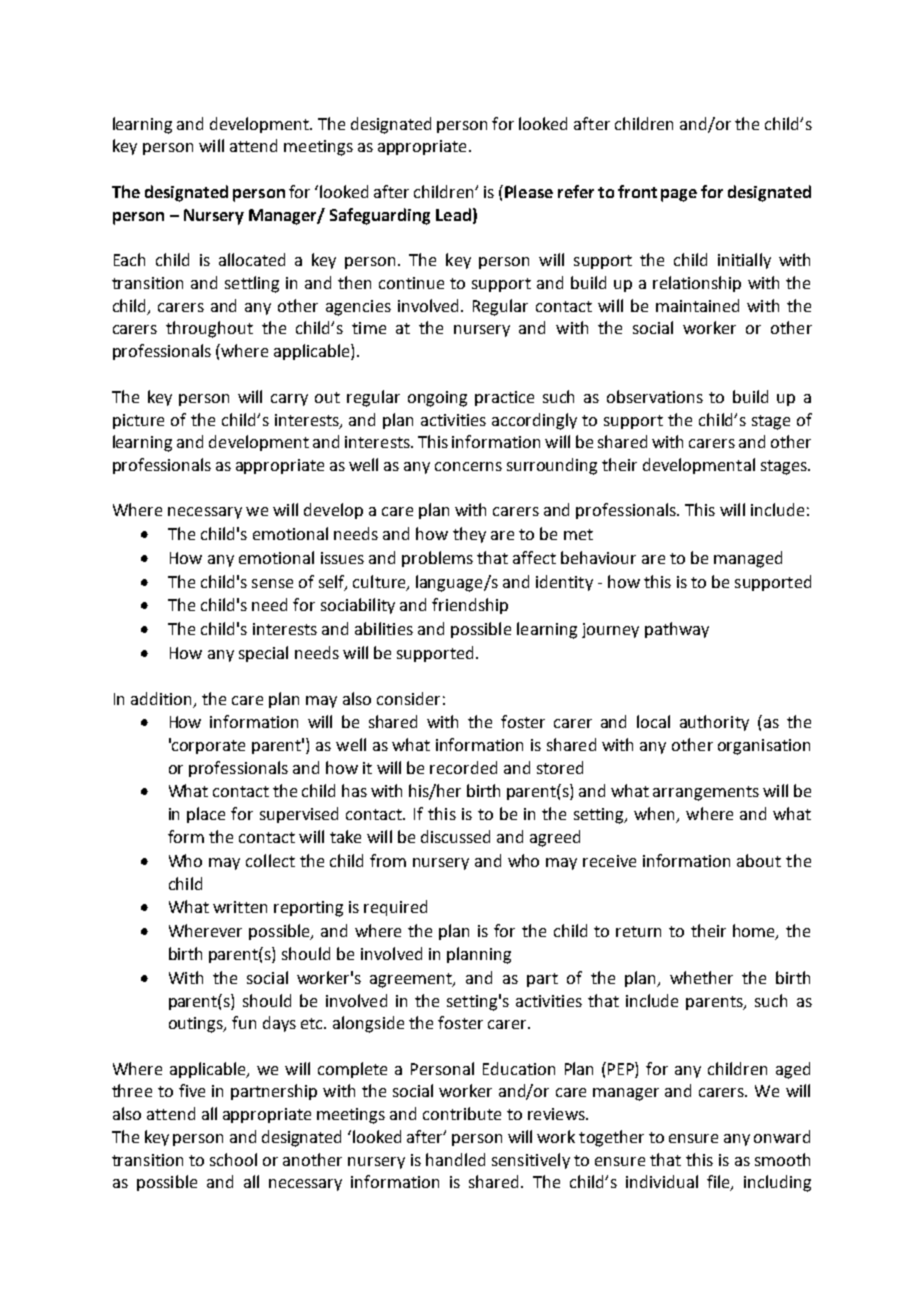  Describe the element at coordinates (719, 1183) in the document. I see `file` at that location.
